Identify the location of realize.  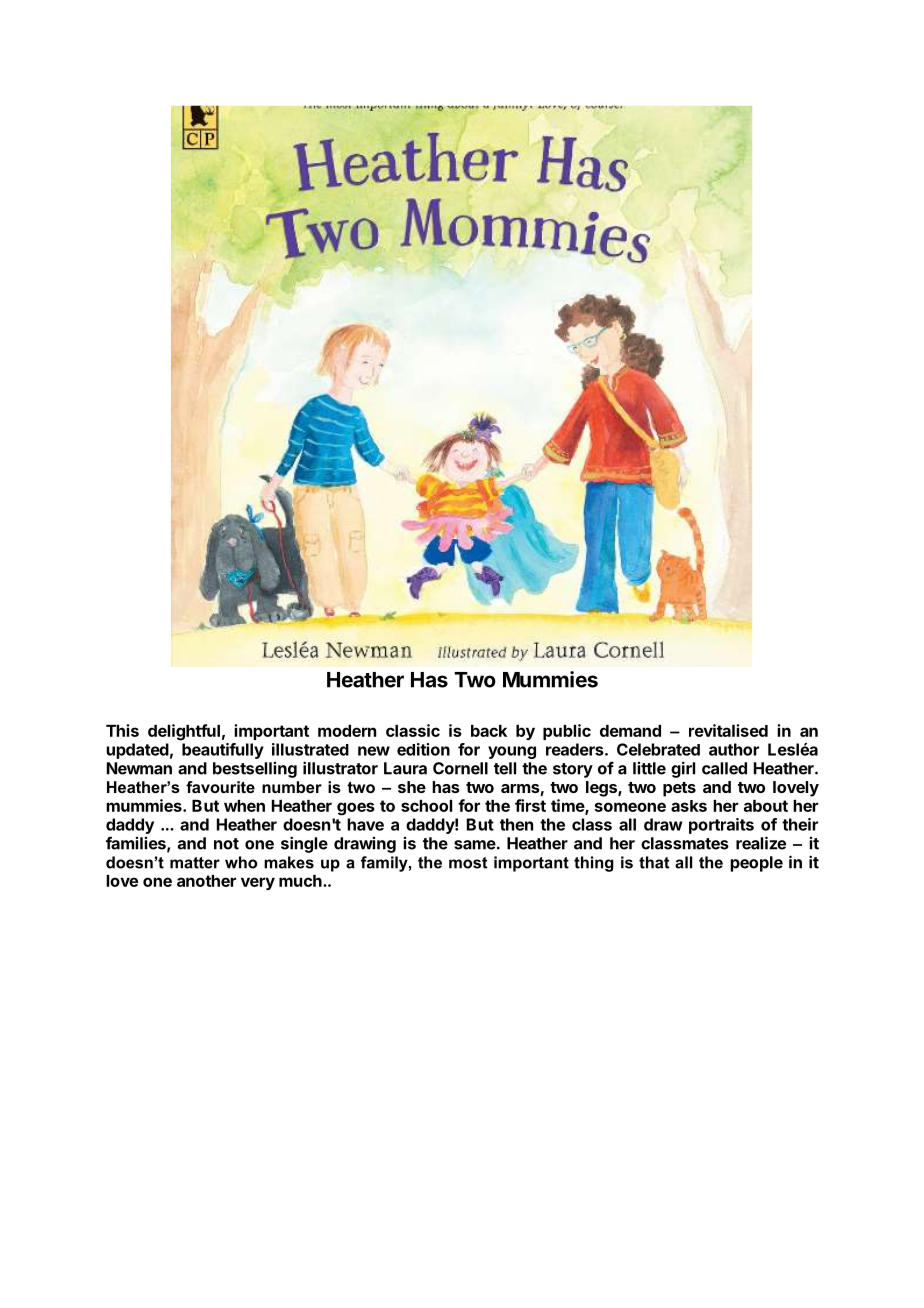
(761, 843).
